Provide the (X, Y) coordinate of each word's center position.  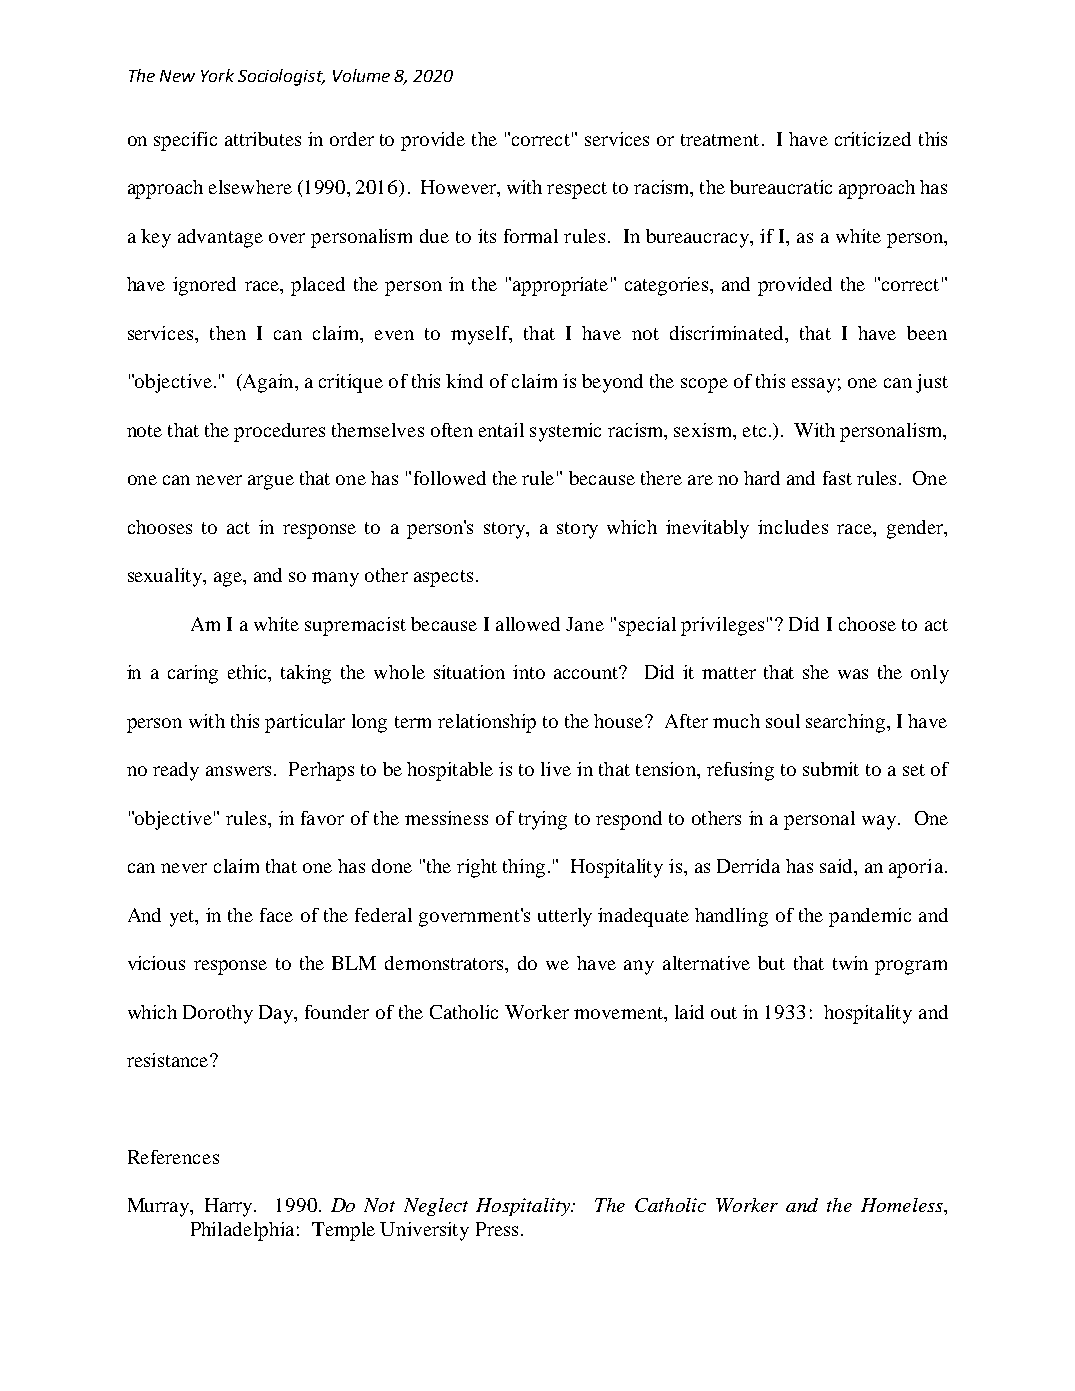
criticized (873, 139)
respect (577, 190)
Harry (230, 1207)
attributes (263, 139)
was (853, 674)
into (529, 672)
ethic (249, 673)
